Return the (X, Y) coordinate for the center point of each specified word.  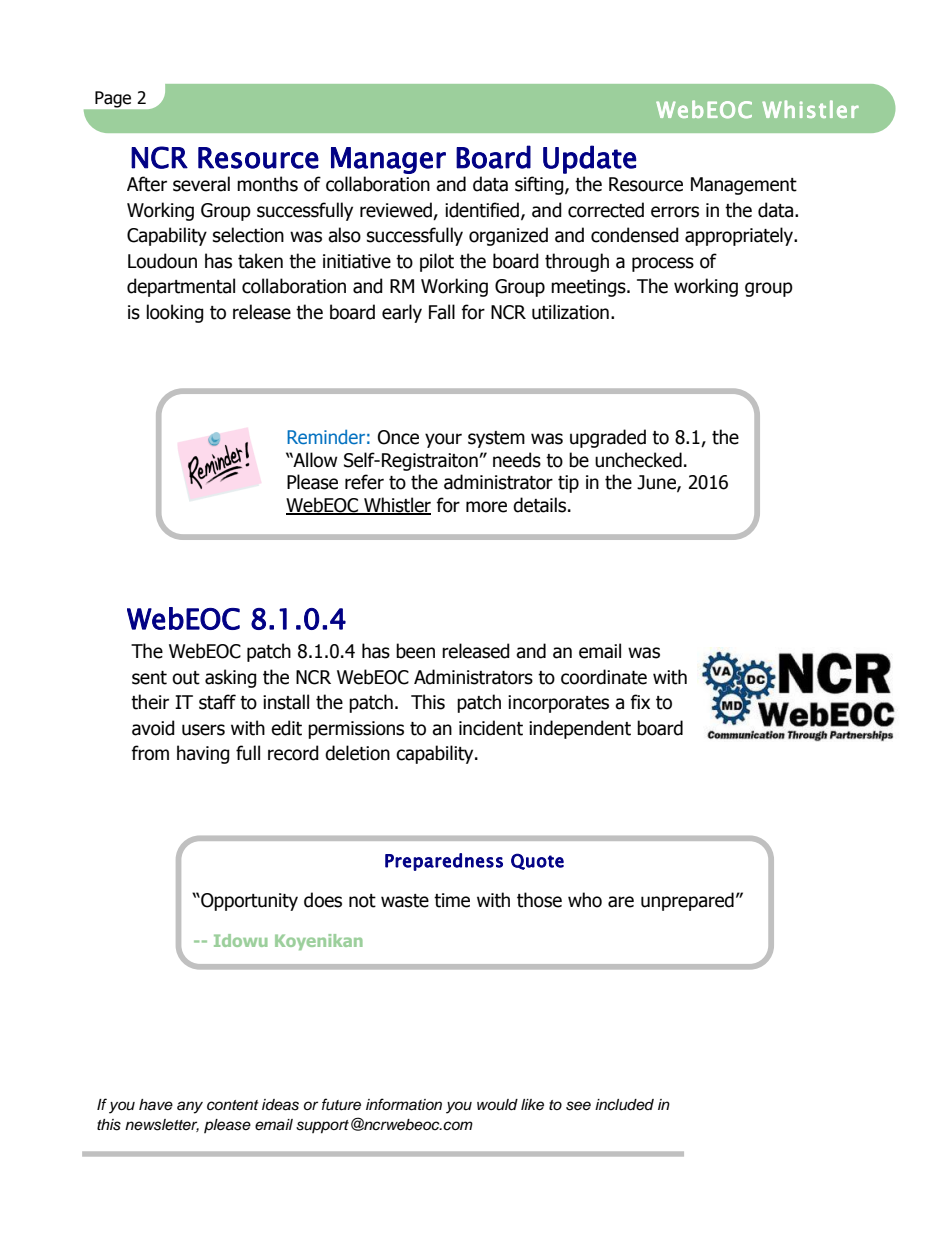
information (404, 1104)
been (415, 651)
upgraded (608, 438)
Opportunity (248, 902)
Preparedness (444, 862)
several (201, 184)
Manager (388, 160)
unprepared (687, 901)
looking (175, 313)
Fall (442, 312)
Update (589, 159)
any (190, 1107)
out (186, 678)
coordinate (604, 677)
